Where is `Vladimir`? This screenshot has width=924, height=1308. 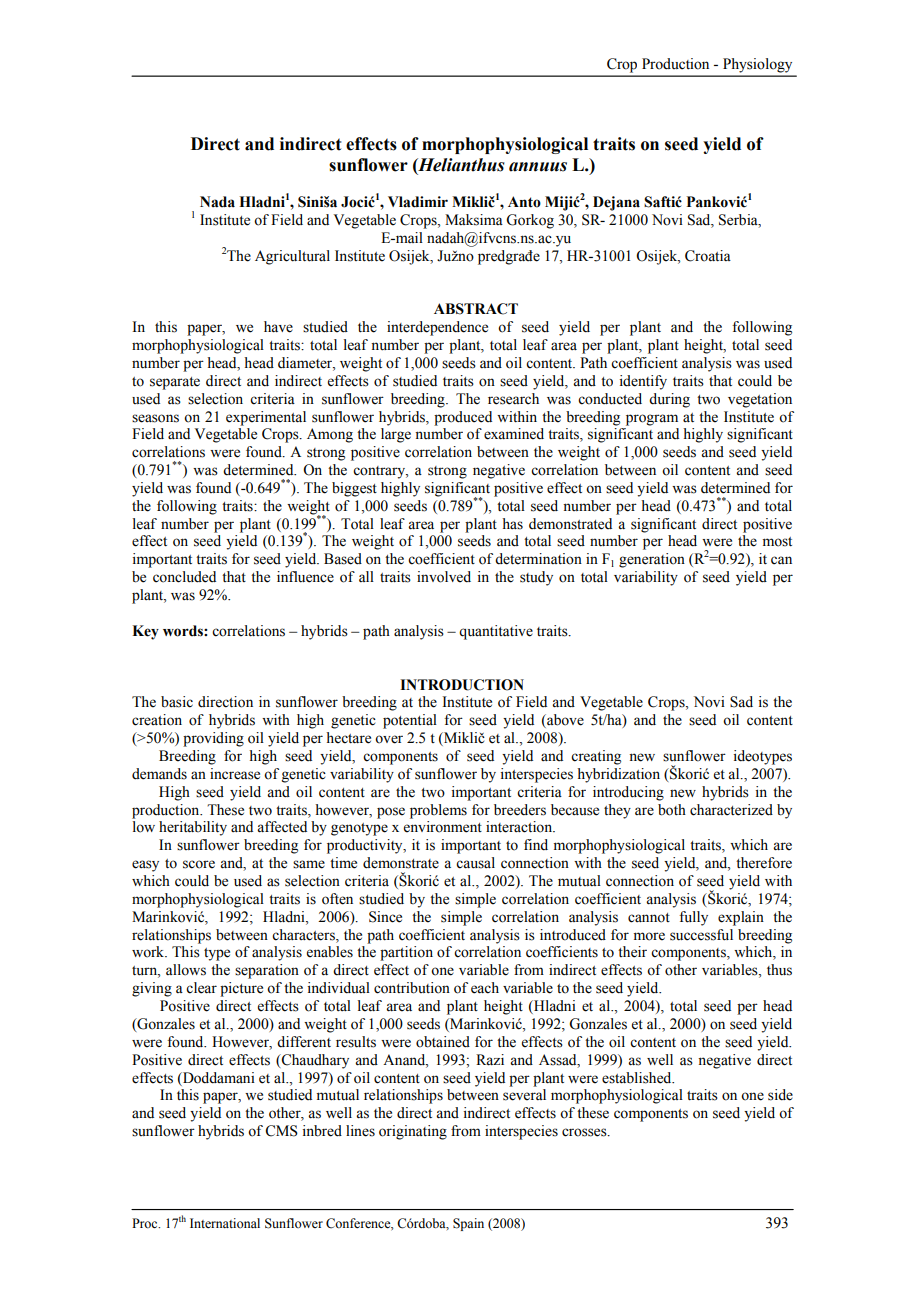
Vladimir is located at coordinates (418, 202).
